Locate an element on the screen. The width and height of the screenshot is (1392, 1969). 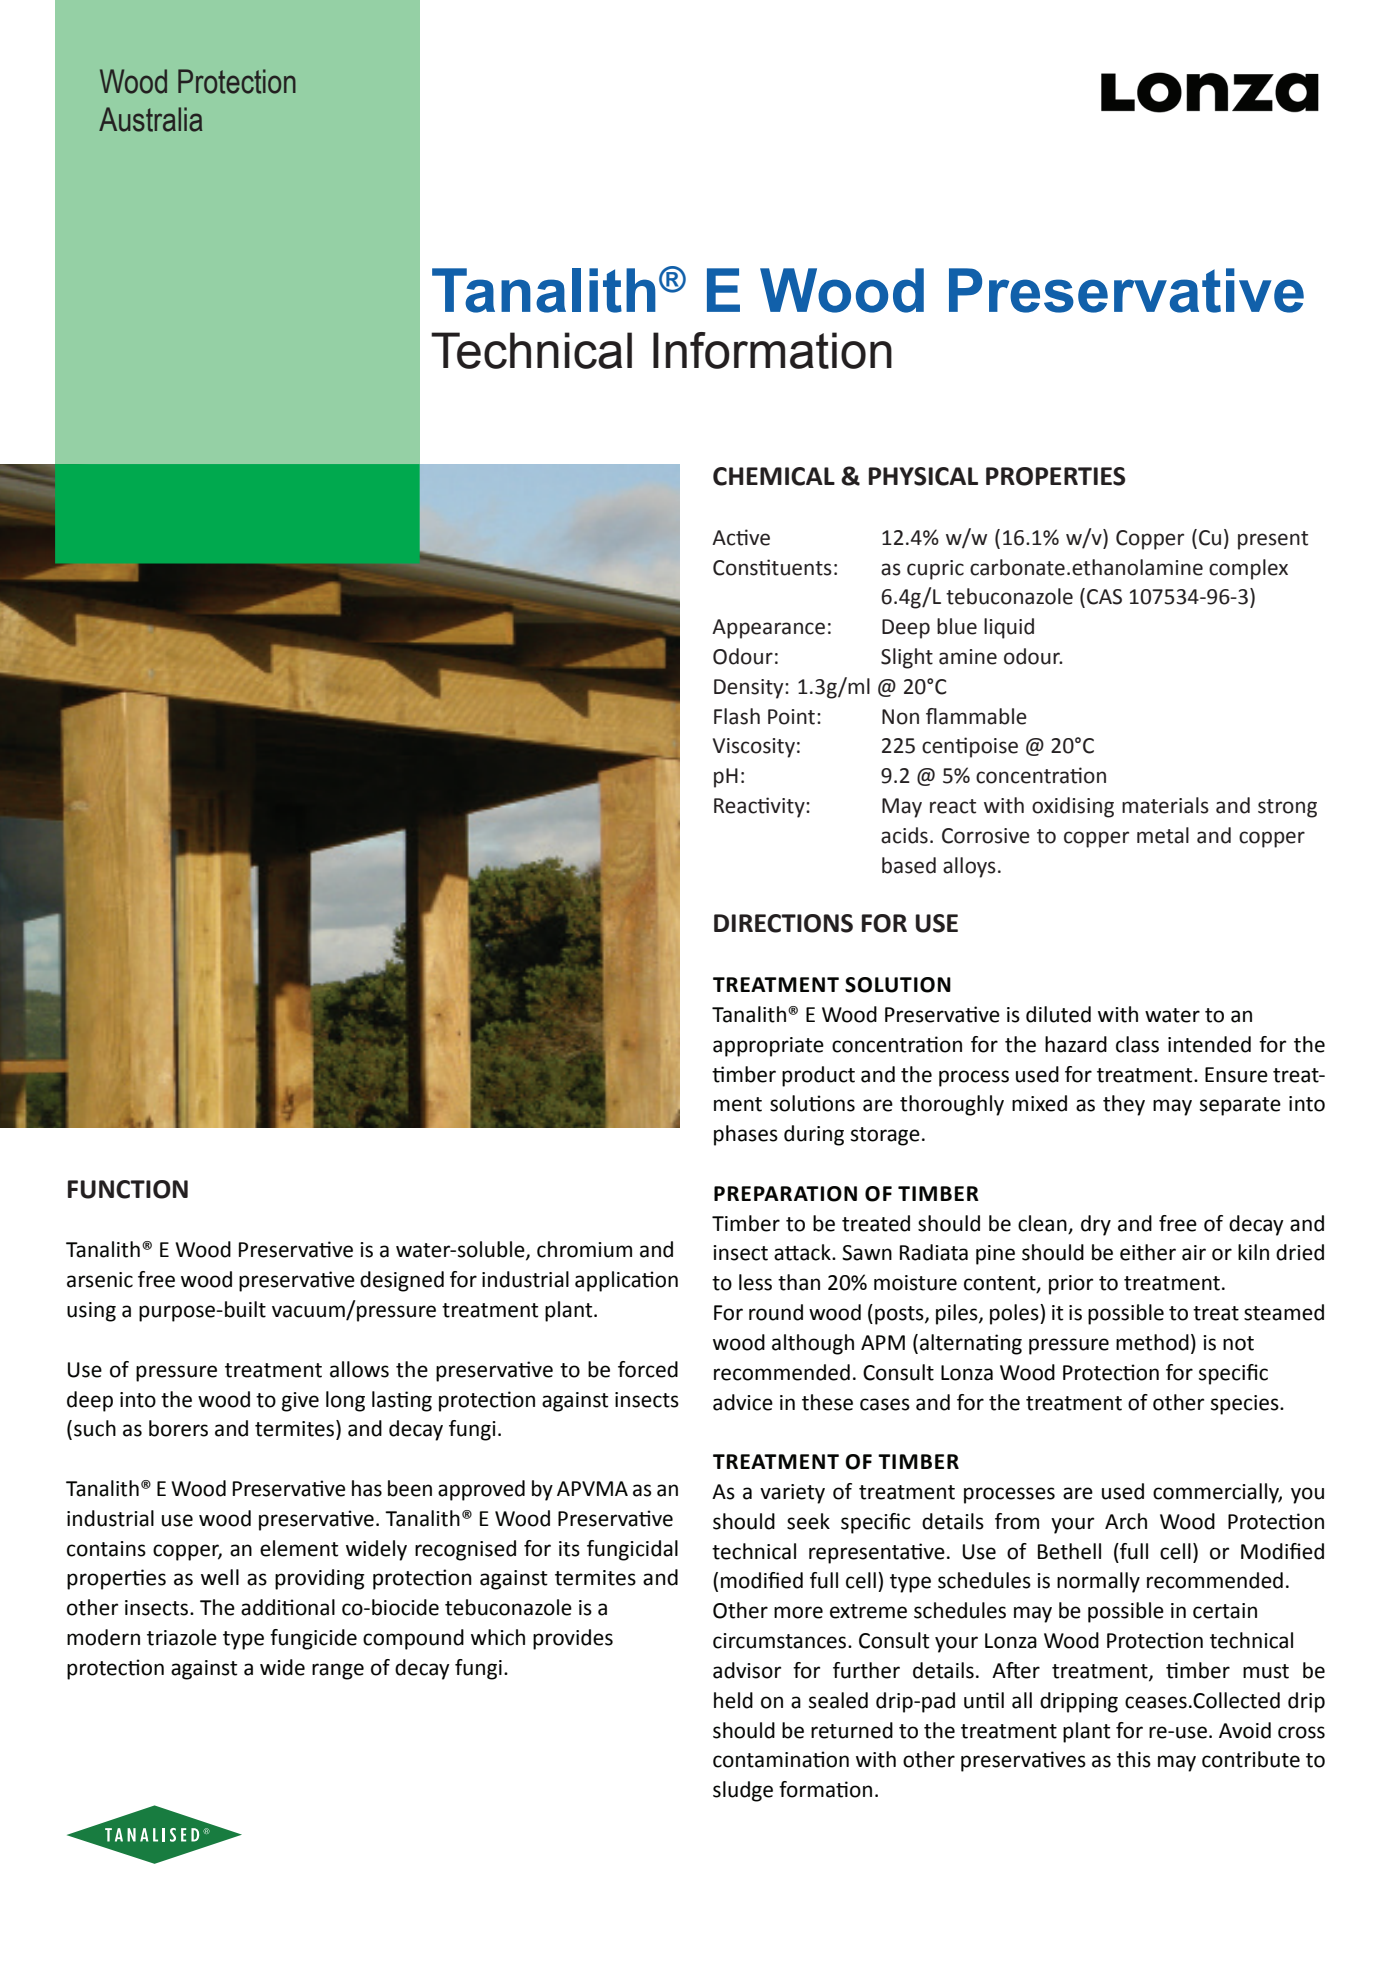
PHYSICAL is located at coordinates (923, 476).
